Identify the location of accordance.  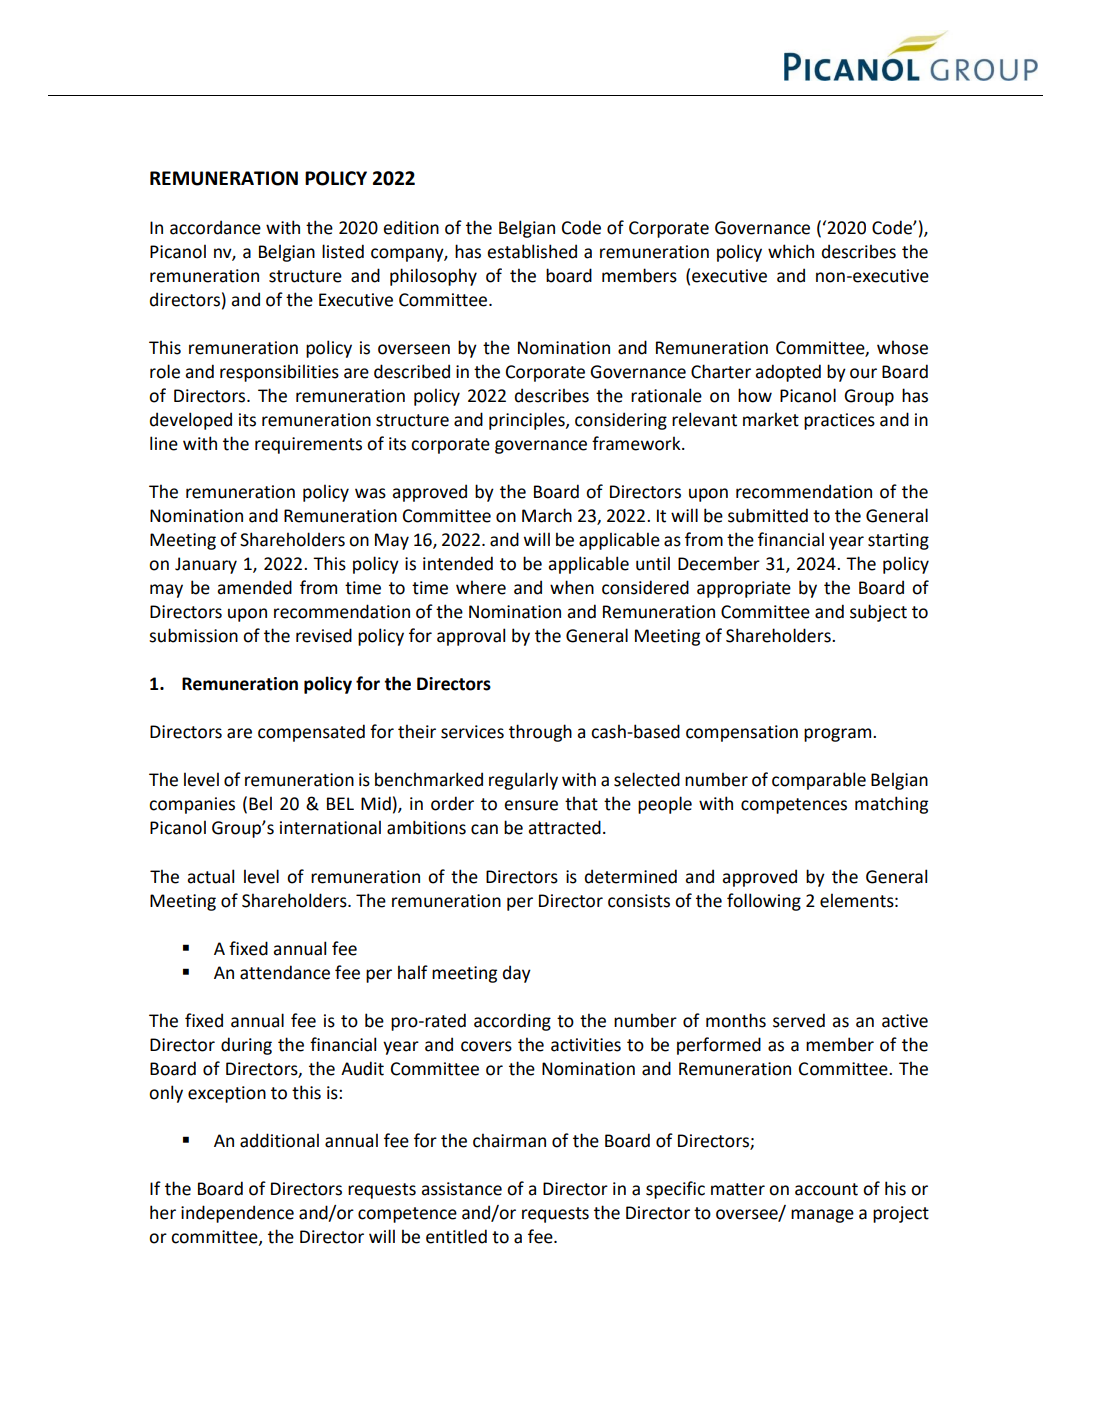
(215, 227).
